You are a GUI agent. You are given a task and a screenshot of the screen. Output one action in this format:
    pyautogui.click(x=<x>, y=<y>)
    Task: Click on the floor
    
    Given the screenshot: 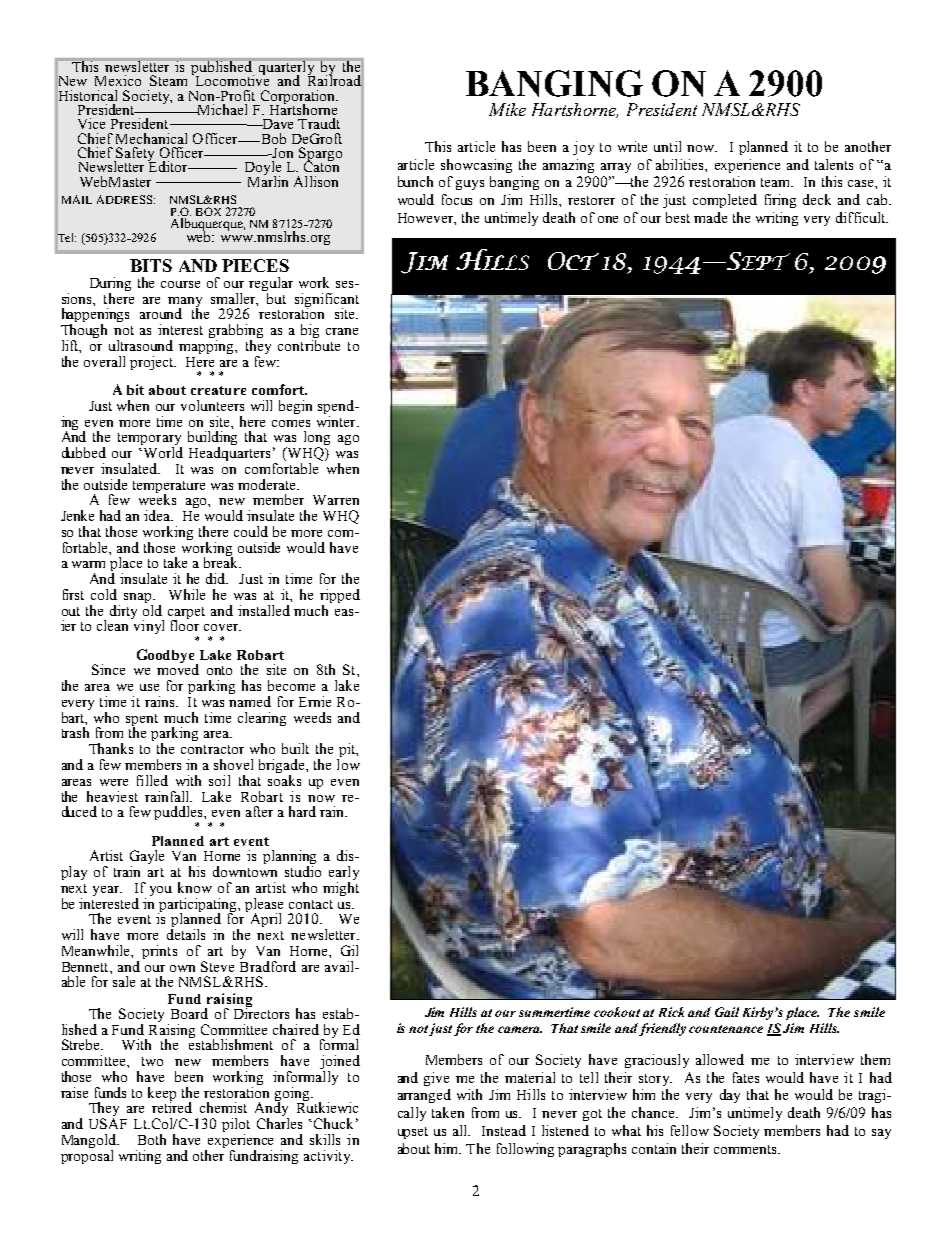 What is the action you would take?
    pyautogui.click(x=185, y=624)
